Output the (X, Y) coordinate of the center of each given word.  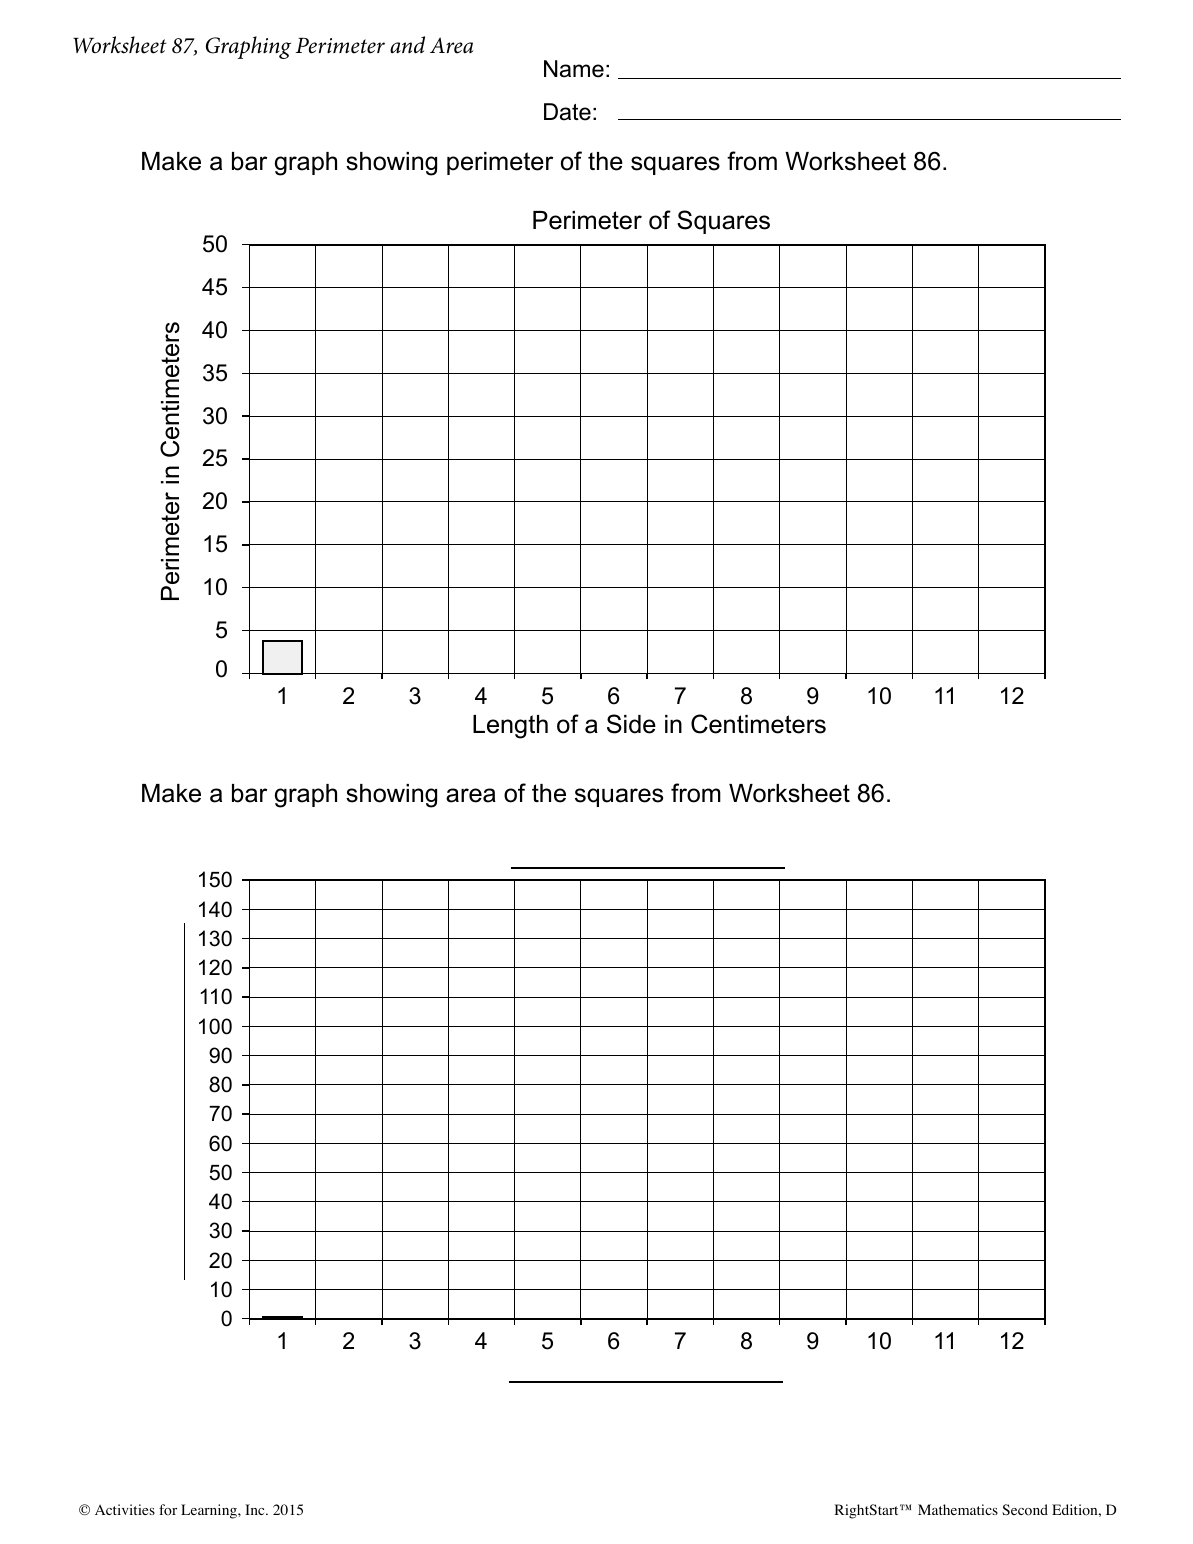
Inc (256, 1509)
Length (510, 727)
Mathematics (958, 1509)
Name (574, 69)
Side (631, 724)
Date (567, 112)
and (407, 45)
